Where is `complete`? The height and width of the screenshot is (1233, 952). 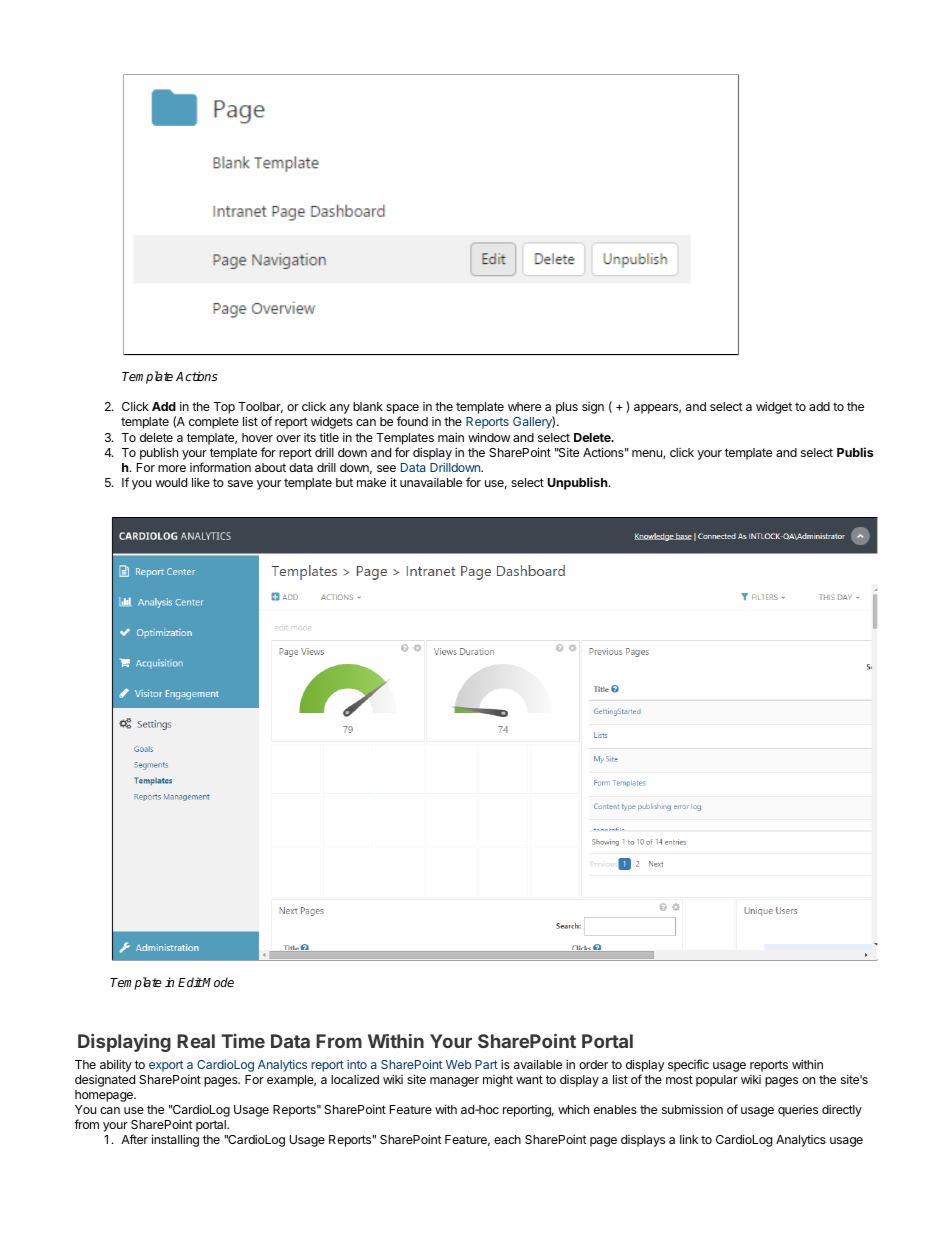 complete is located at coordinates (214, 423).
